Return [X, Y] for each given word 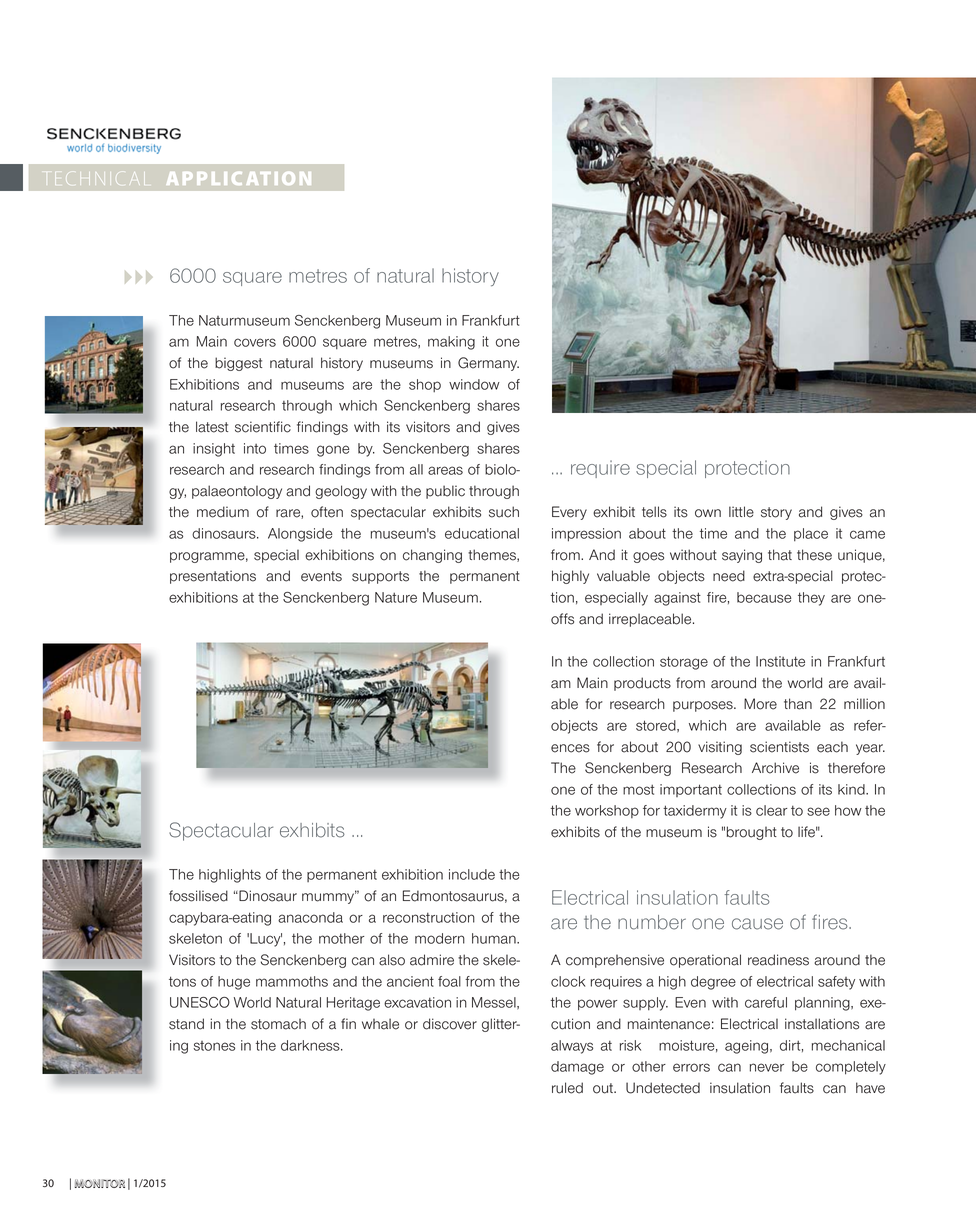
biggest [238, 364]
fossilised [198, 896]
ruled [567, 1088]
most [638, 789]
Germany [488, 364]
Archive [775, 768]
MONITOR [100, 1183]
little [741, 512]
